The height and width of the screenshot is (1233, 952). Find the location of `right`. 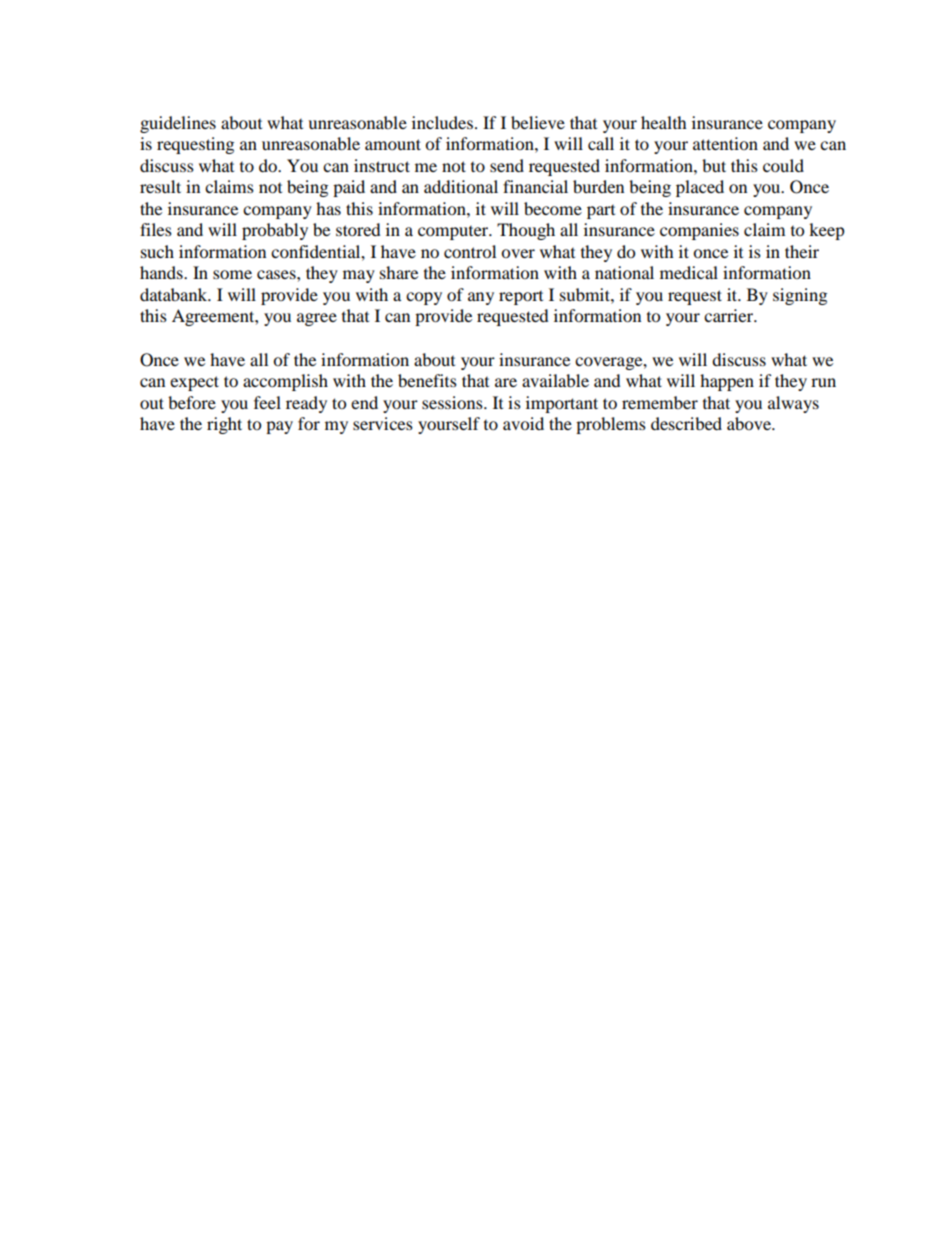

right is located at coordinates (224, 425).
